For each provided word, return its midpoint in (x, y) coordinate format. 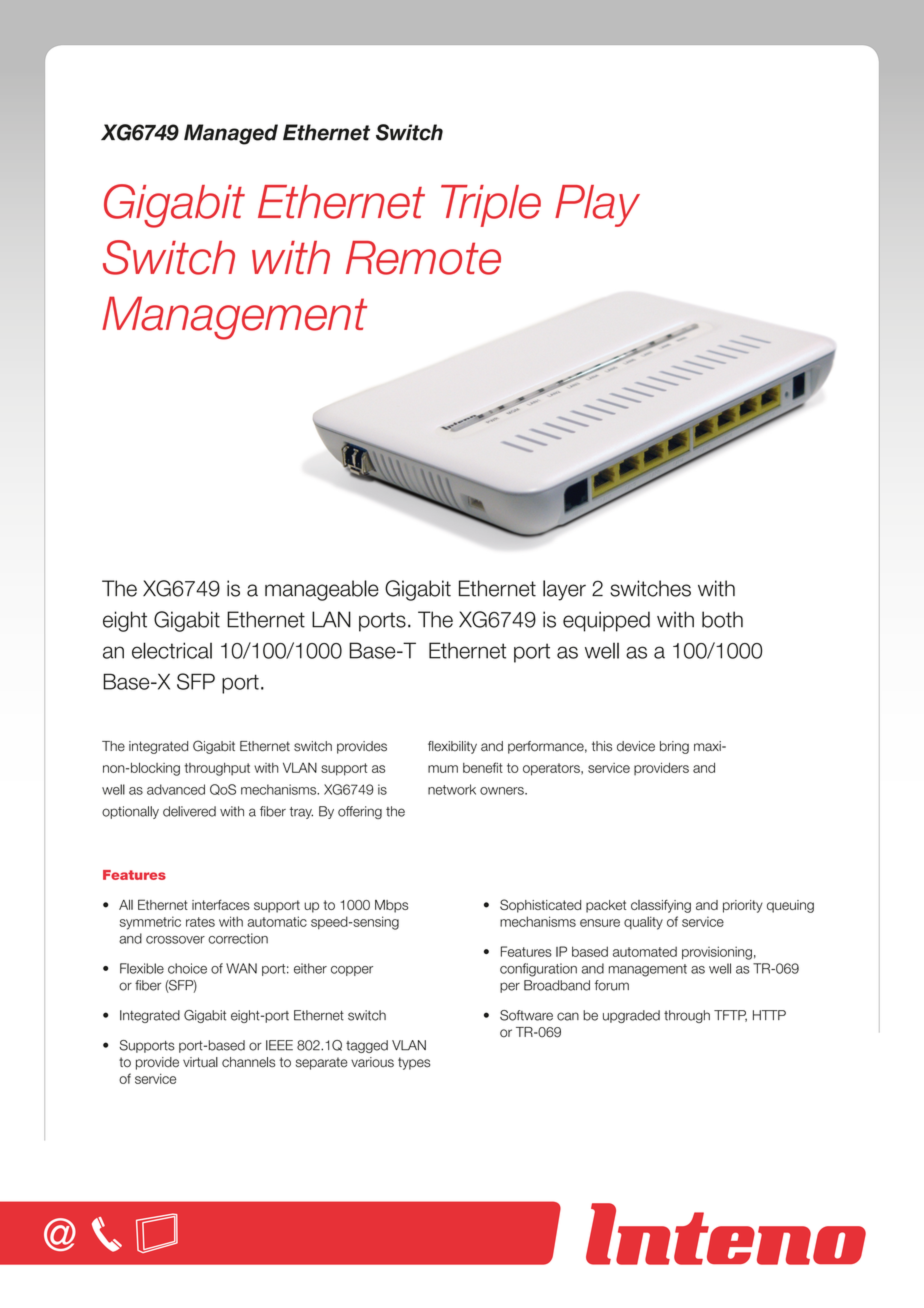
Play (597, 206)
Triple (491, 206)
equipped (606, 621)
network (452, 789)
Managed (231, 134)
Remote (423, 258)
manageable (322, 590)
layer (564, 590)
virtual (200, 1062)
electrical (172, 650)
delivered (189, 811)
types (414, 1063)
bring (674, 747)
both (722, 619)
